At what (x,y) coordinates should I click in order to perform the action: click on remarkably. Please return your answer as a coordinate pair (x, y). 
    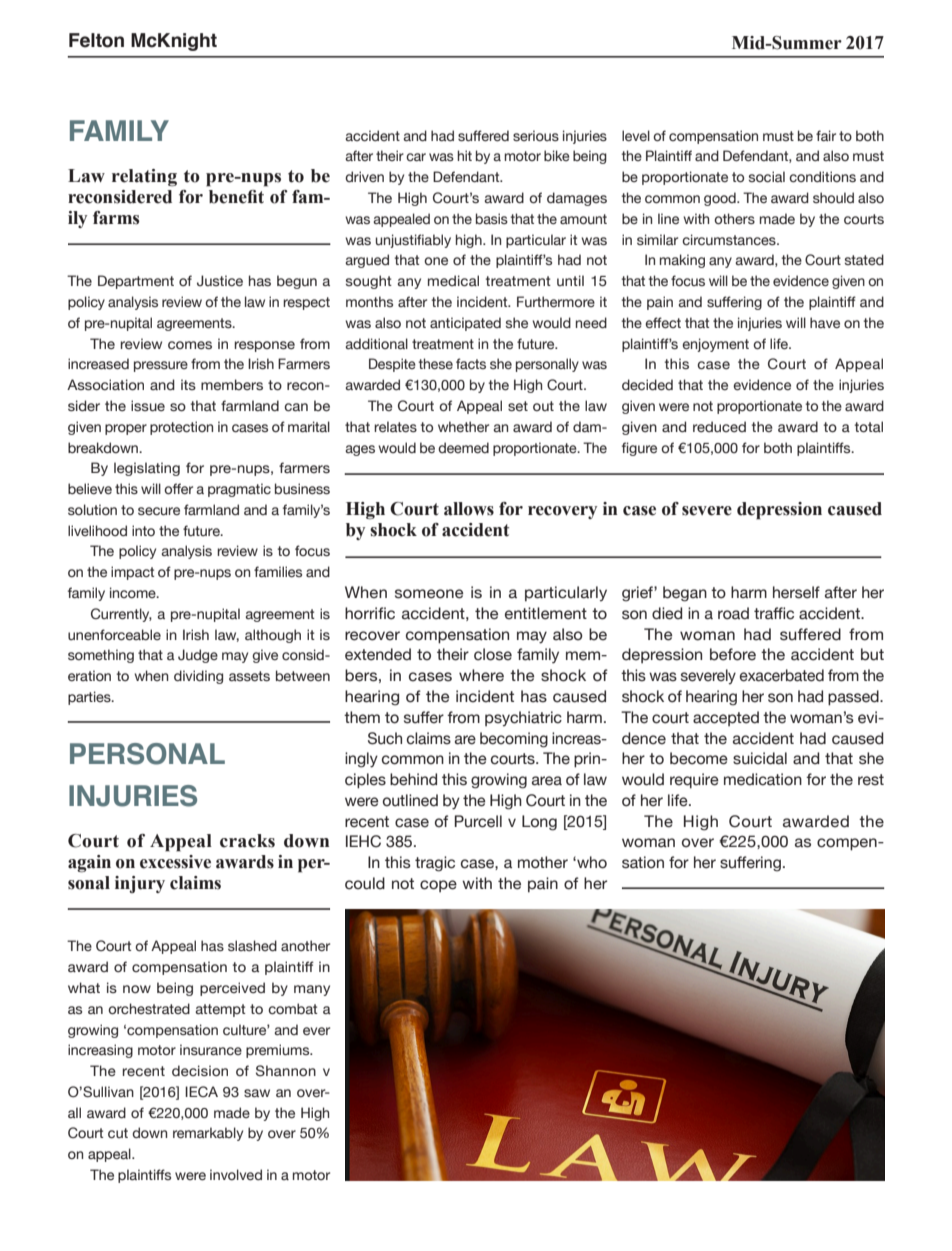
    Looking at the image, I should click on (208, 1134).
